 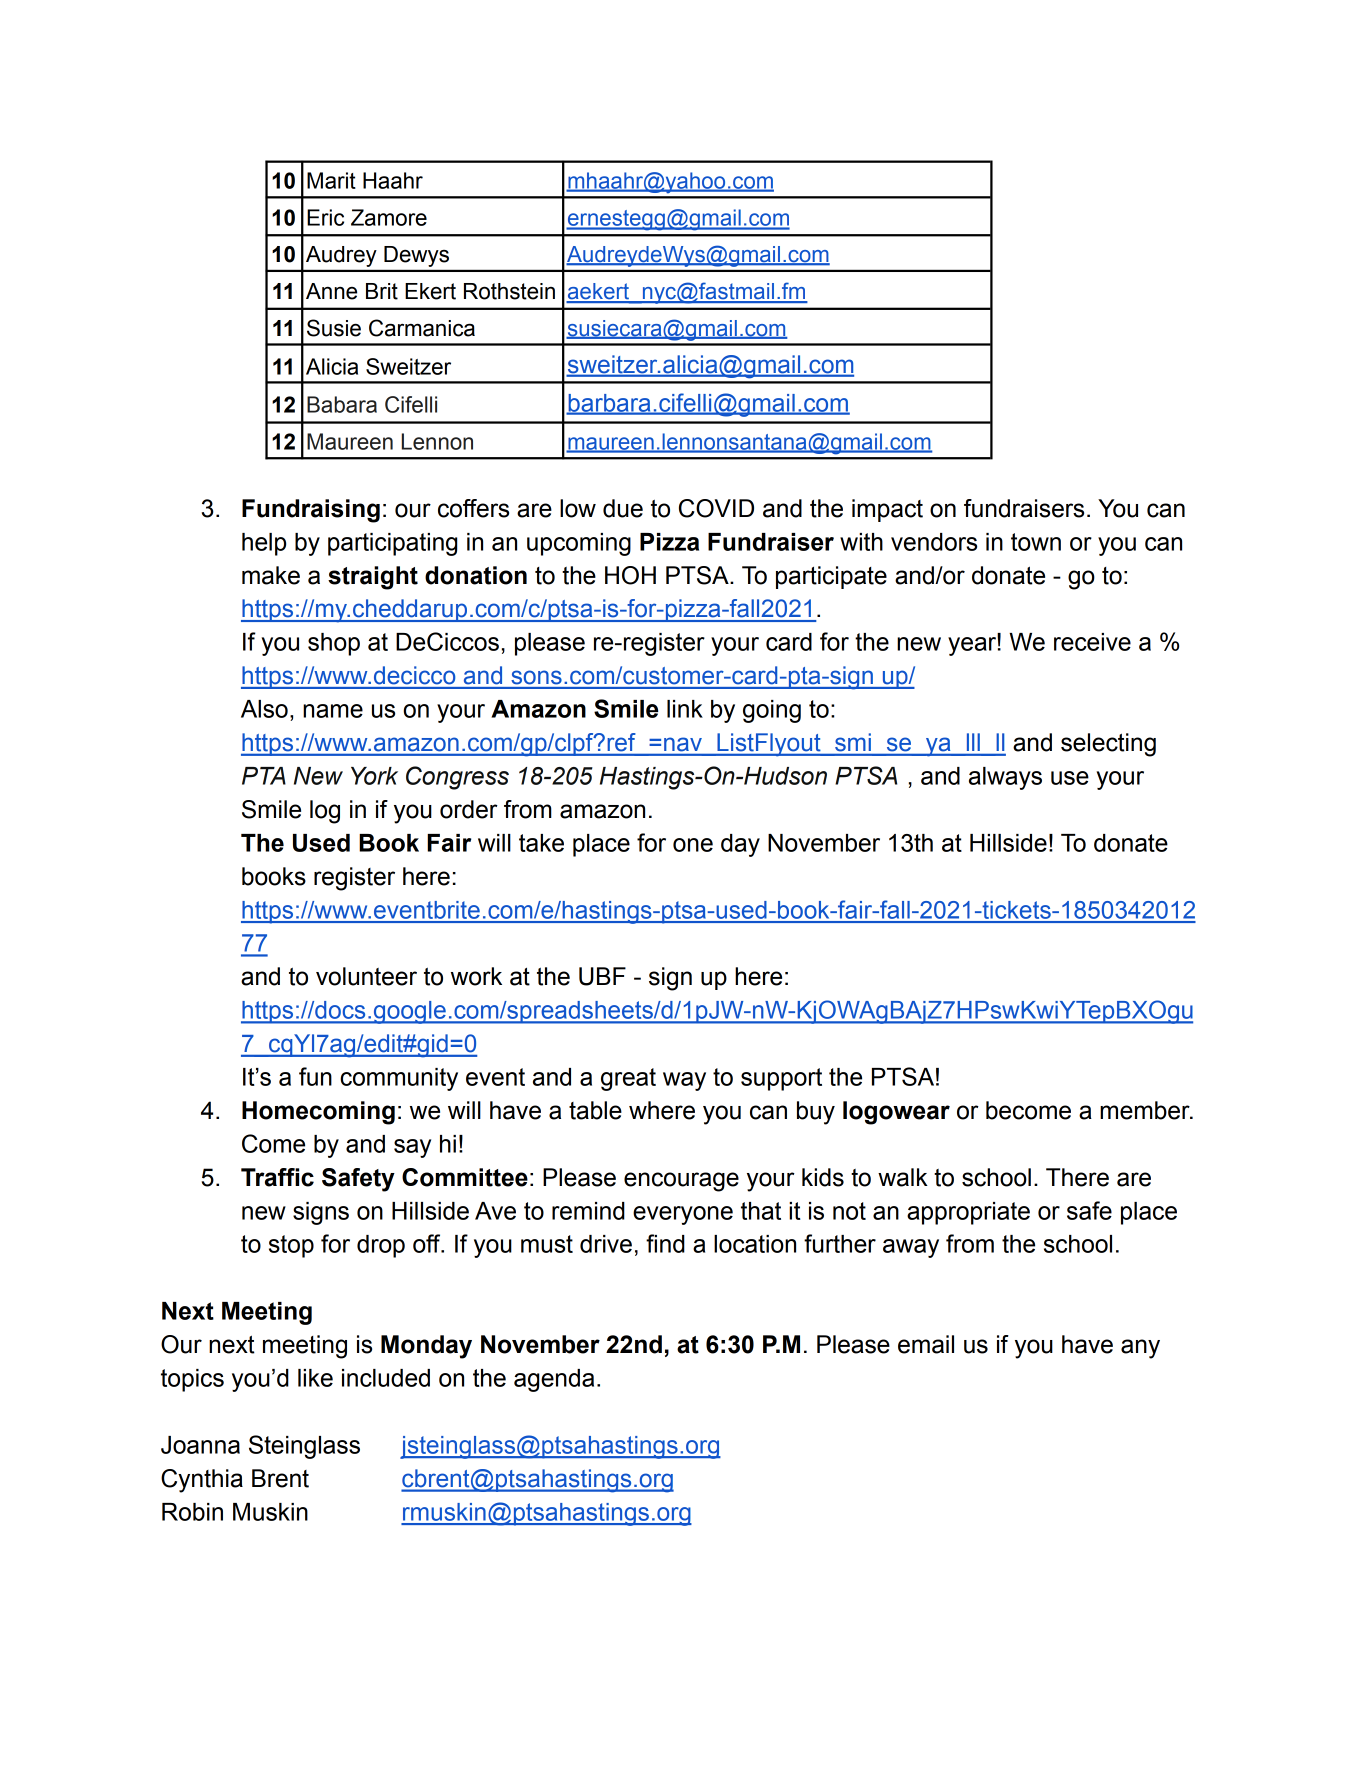 I want to click on shop, so click(x=334, y=644).
